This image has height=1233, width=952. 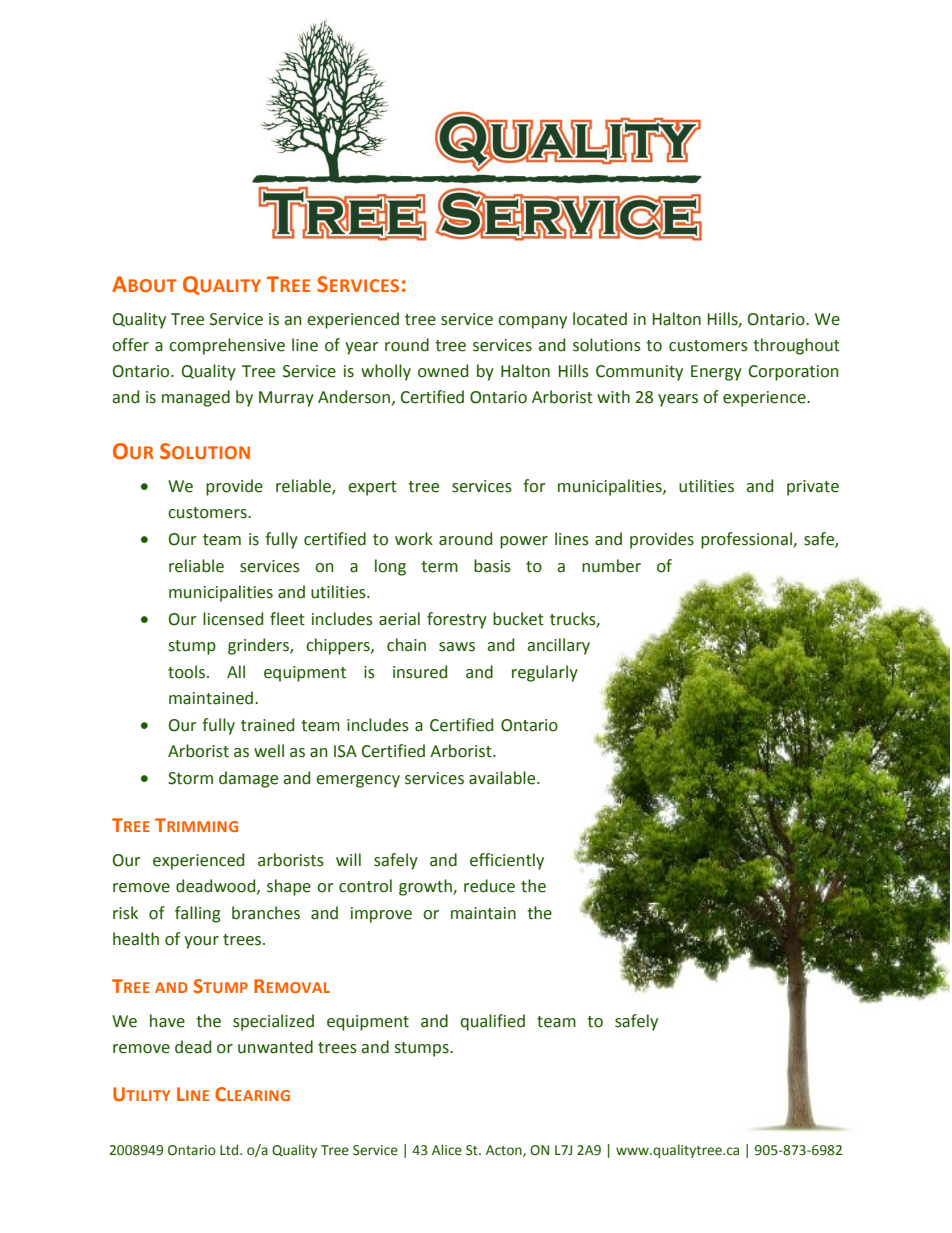 I want to click on Energy, so click(x=716, y=373).
